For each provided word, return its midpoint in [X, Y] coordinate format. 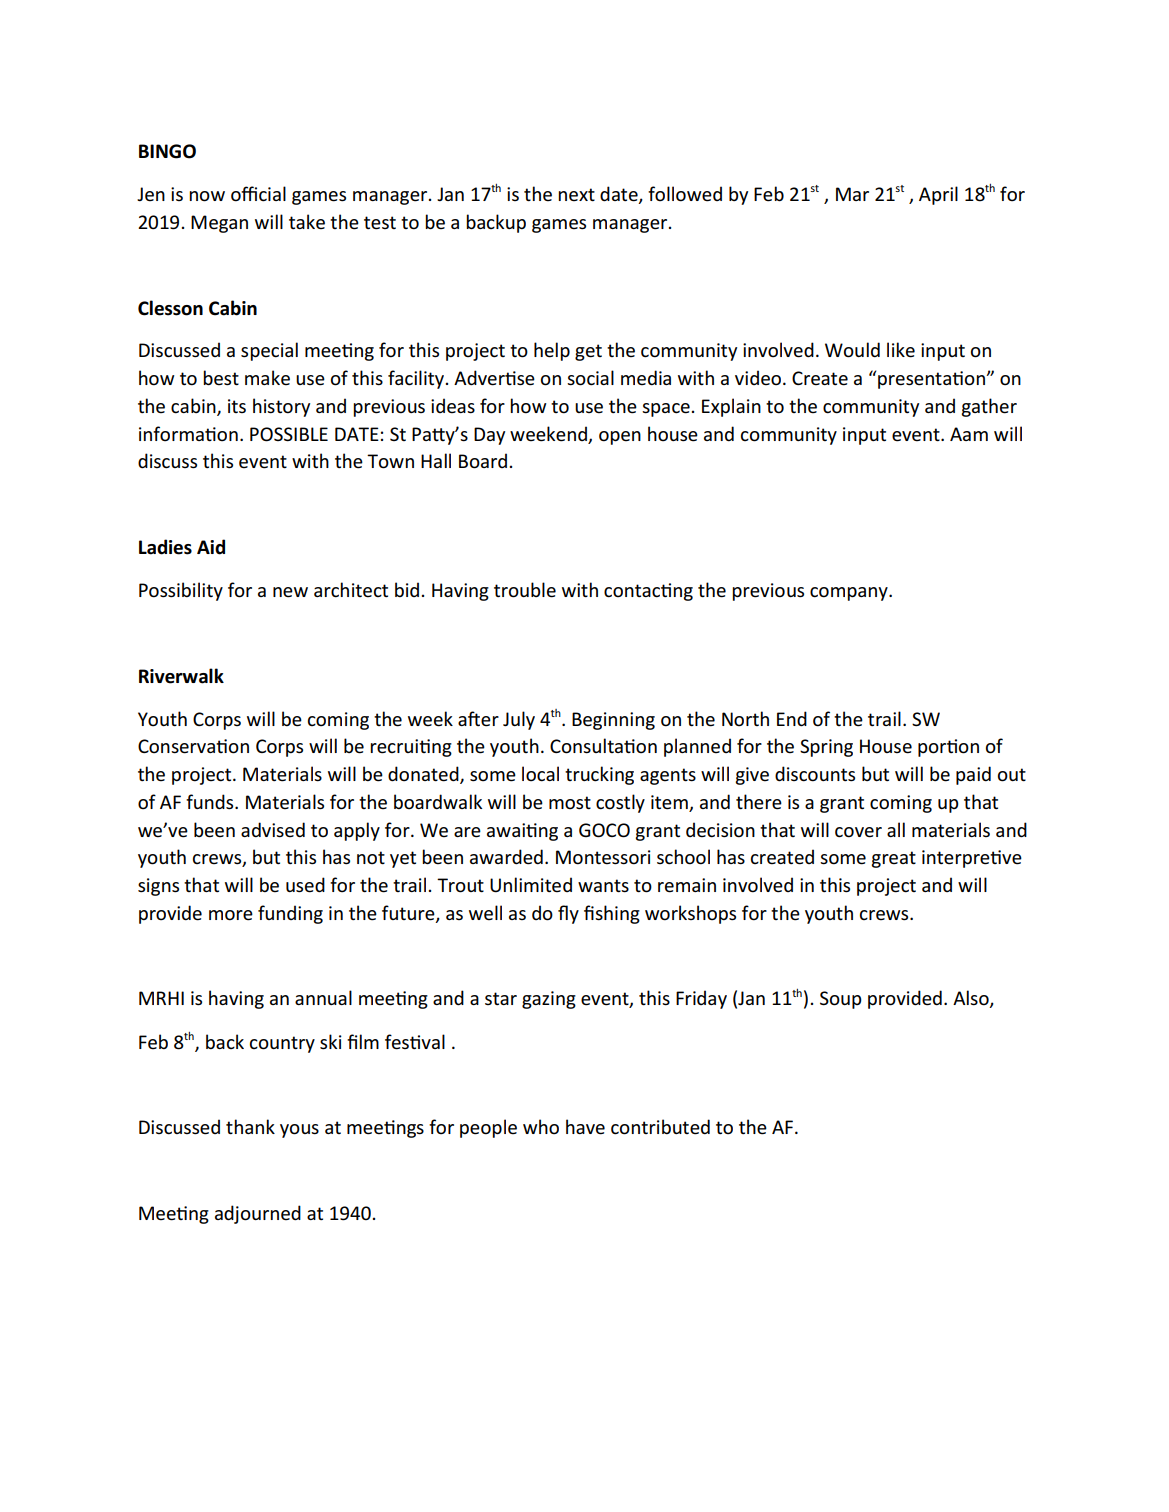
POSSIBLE [289, 434]
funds [211, 802]
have [585, 1127]
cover [858, 832]
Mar [852, 194]
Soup [841, 1000]
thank [250, 1126]
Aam [969, 434]
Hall [436, 460]
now [207, 196]
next [576, 195]
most [570, 803]
